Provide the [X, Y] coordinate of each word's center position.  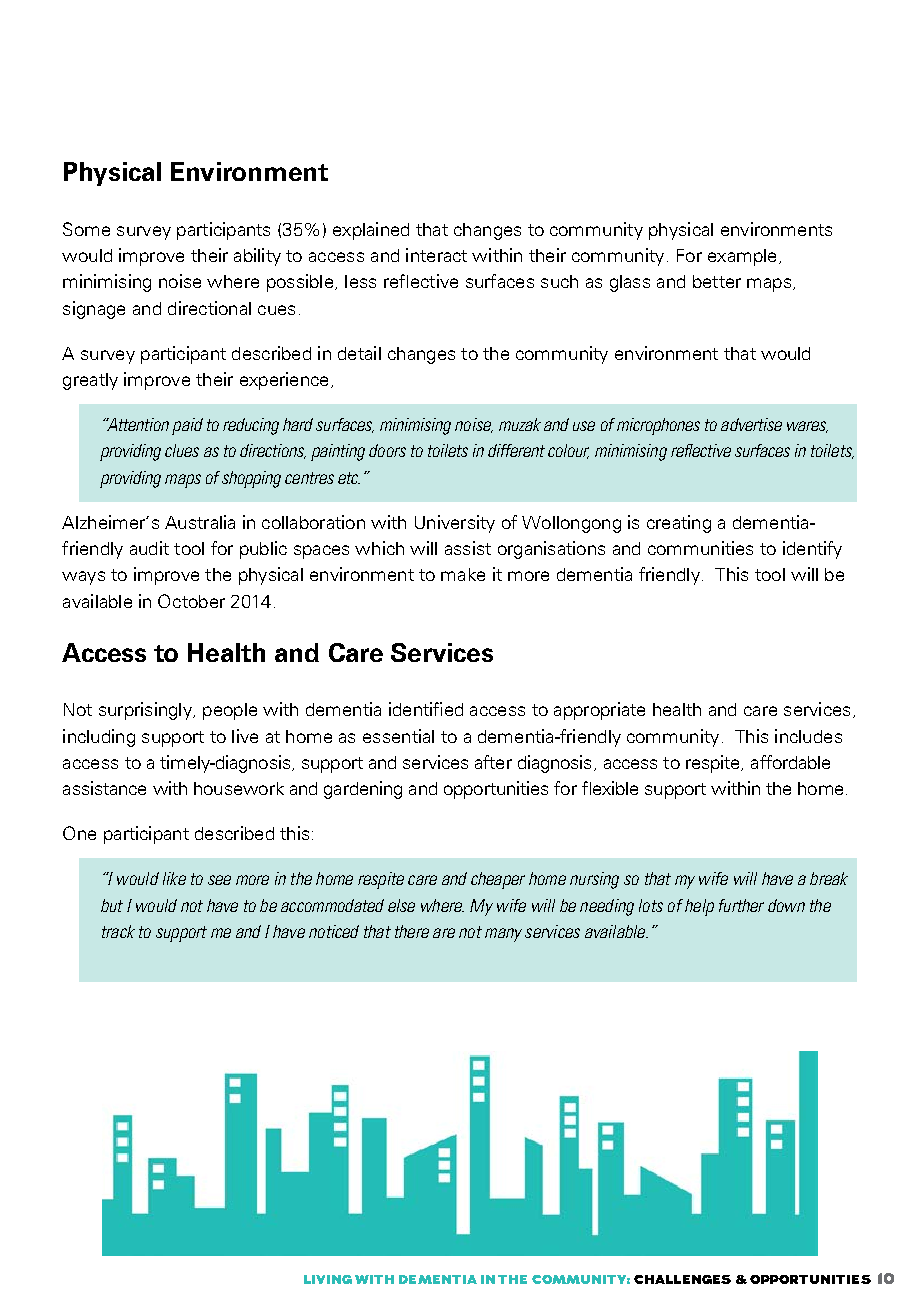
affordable [790, 762]
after [493, 762]
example [742, 257]
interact [436, 255]
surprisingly [146, 711]
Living [328, 1279]
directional [209, 308]
